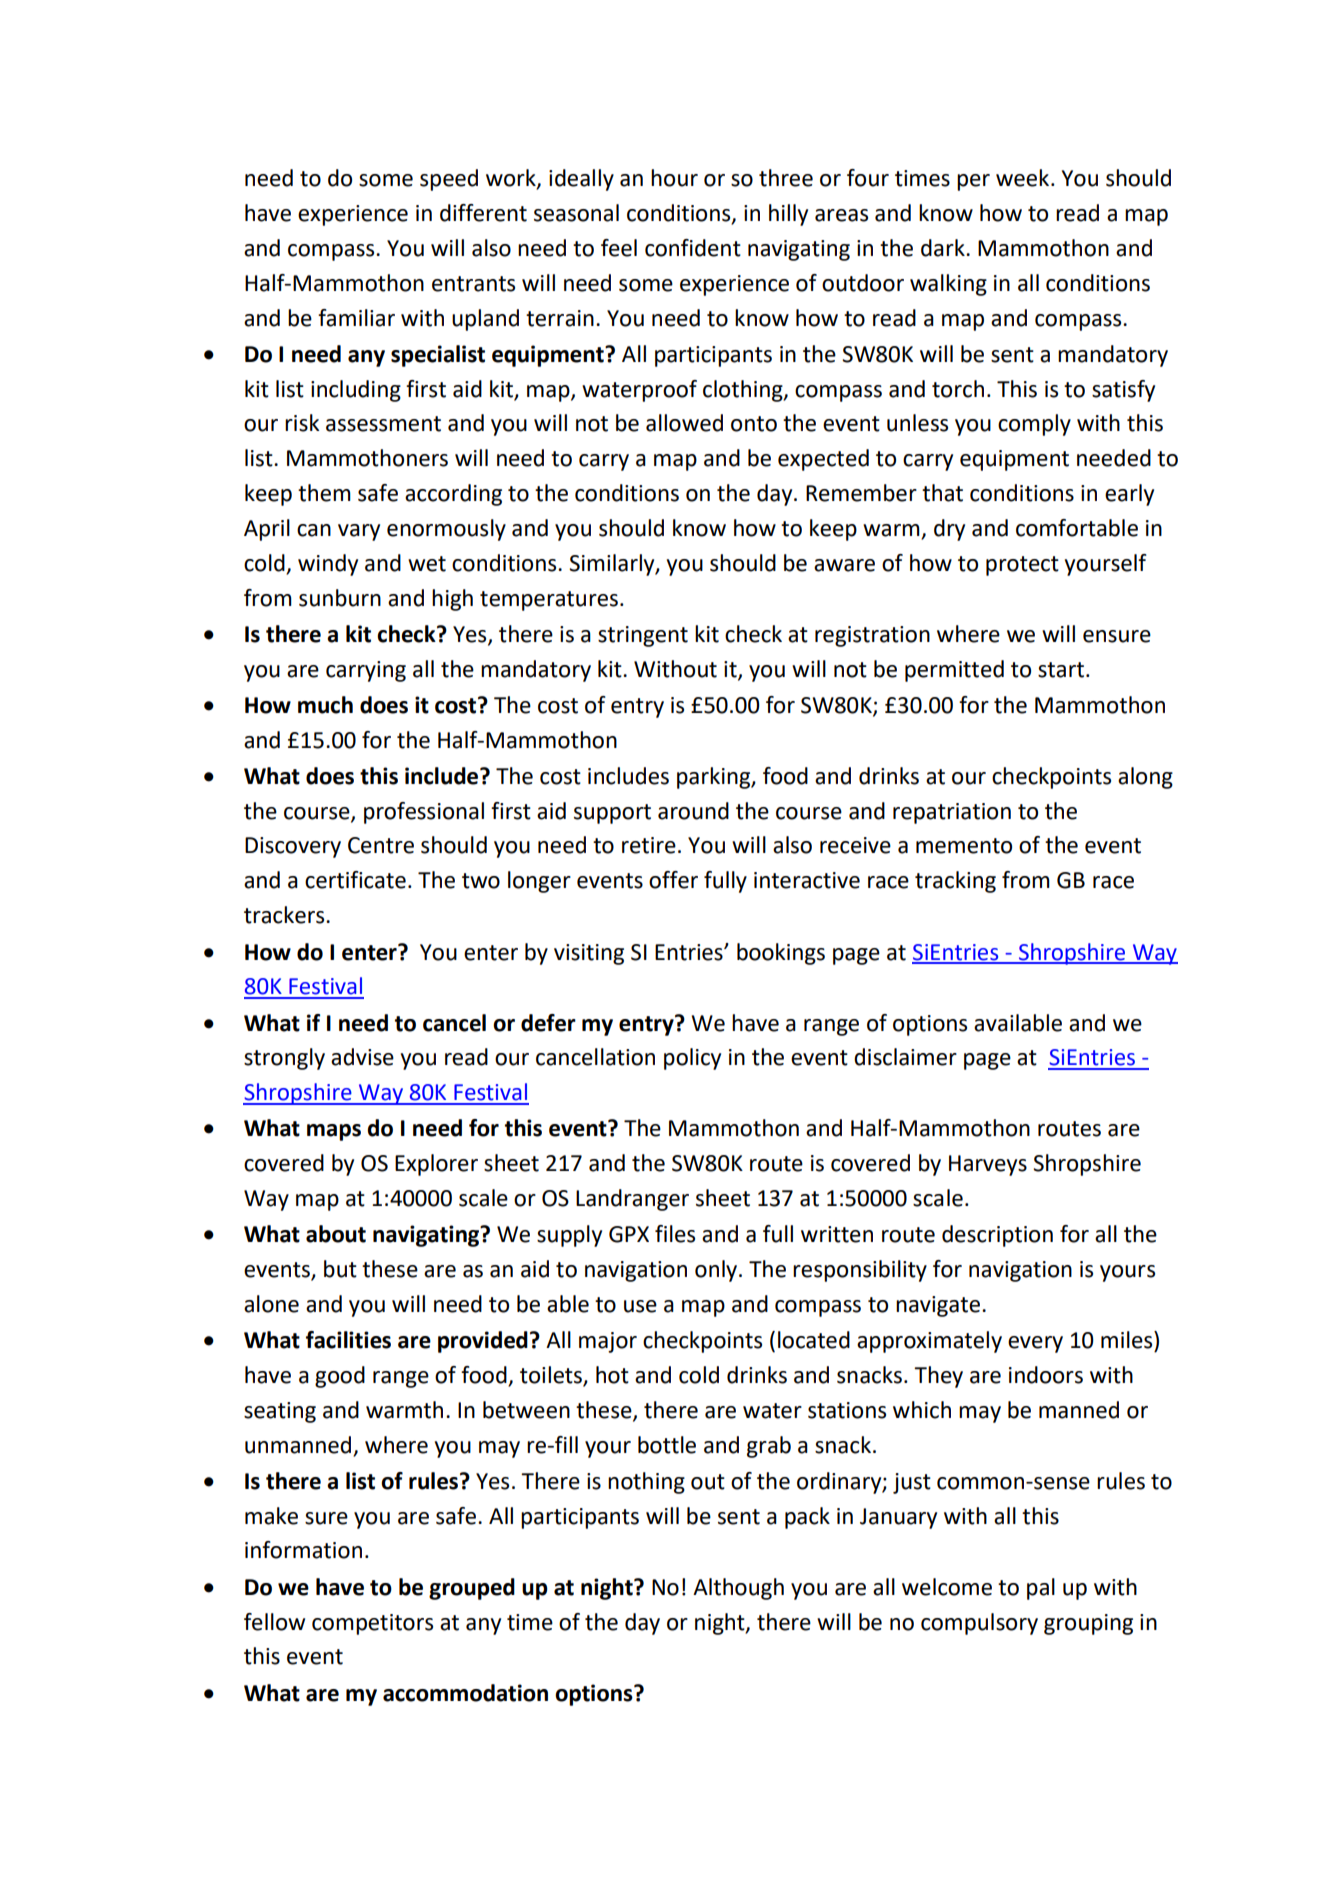 The height and width of the screenshot is (1900, 1343). I want to click on Harveys, so click(988, 1165).
